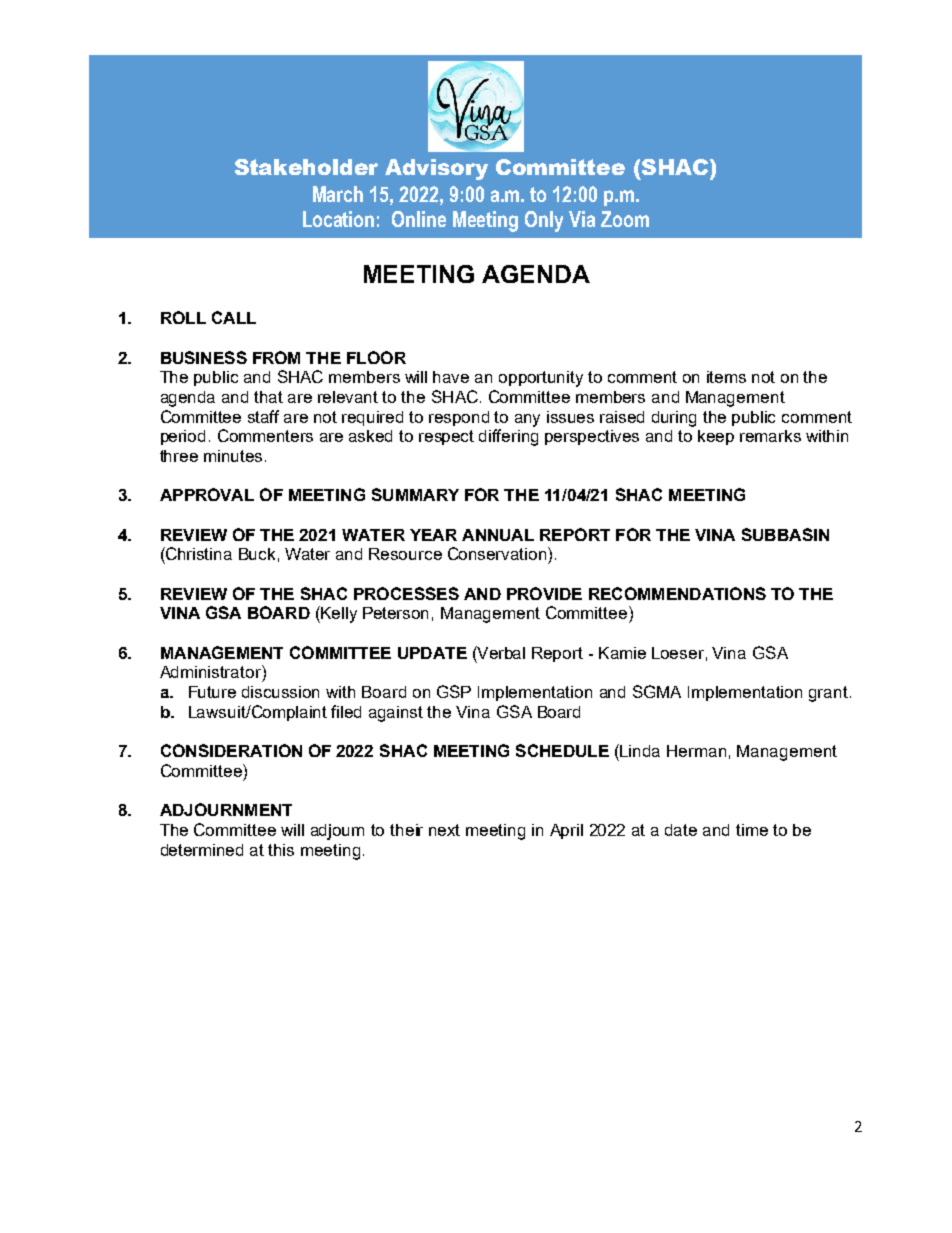  I want to click on Zoom, so click(625, 219).
